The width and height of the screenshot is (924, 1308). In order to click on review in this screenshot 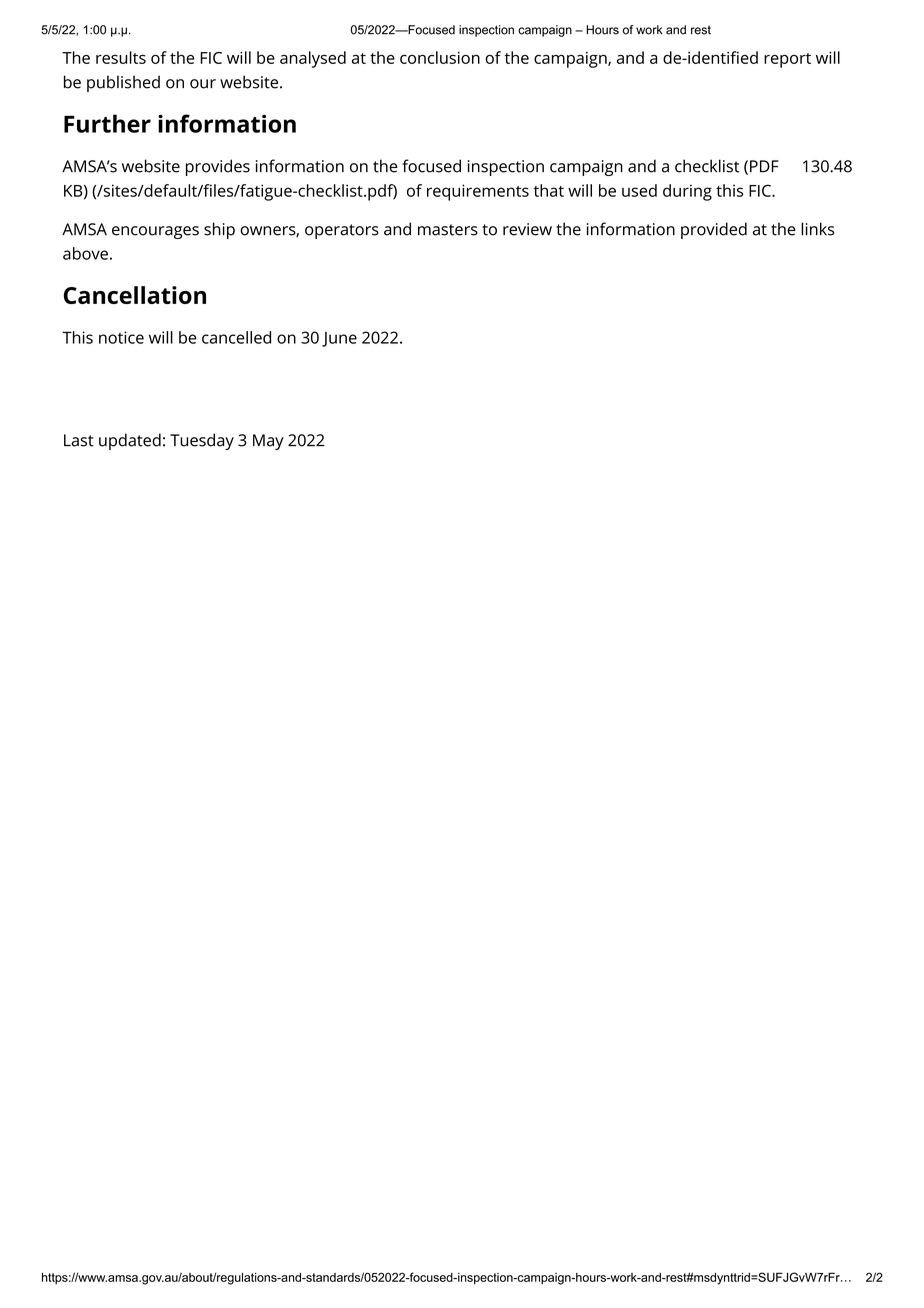, I will do `click(527, 229)`.
